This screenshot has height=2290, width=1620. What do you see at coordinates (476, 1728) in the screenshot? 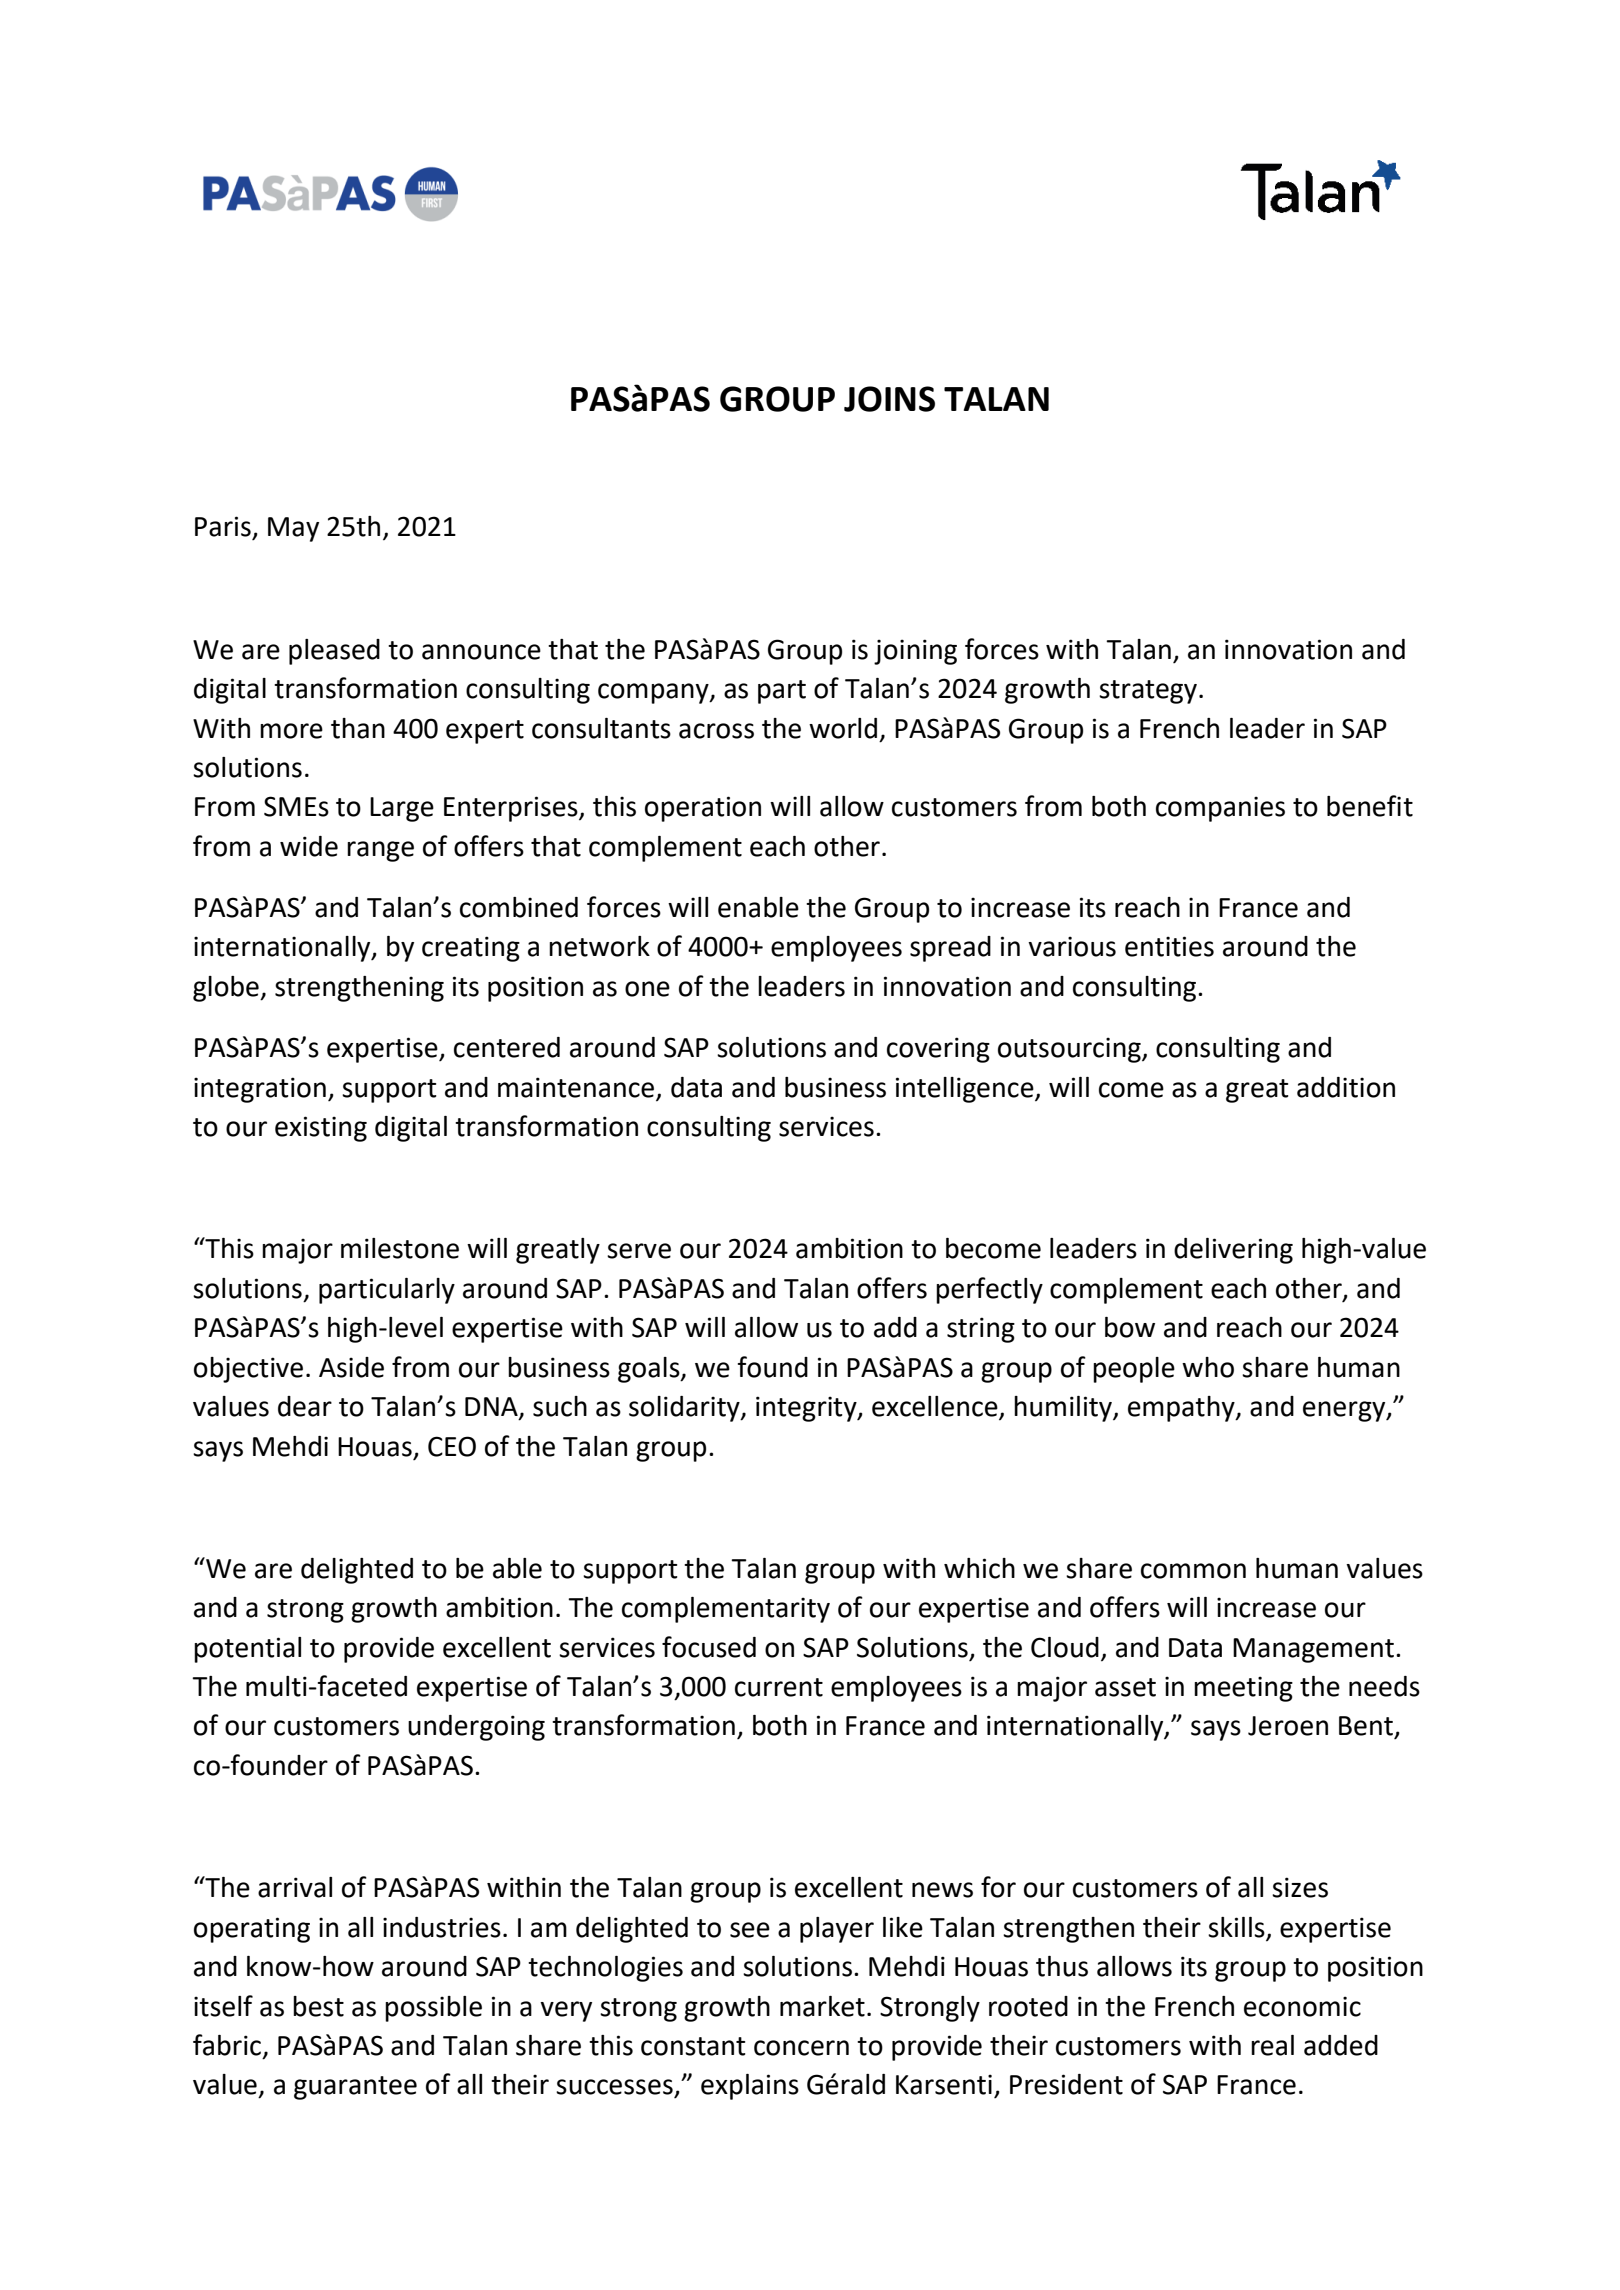
I see `undergoing` at bounding box center [476, 1728].
